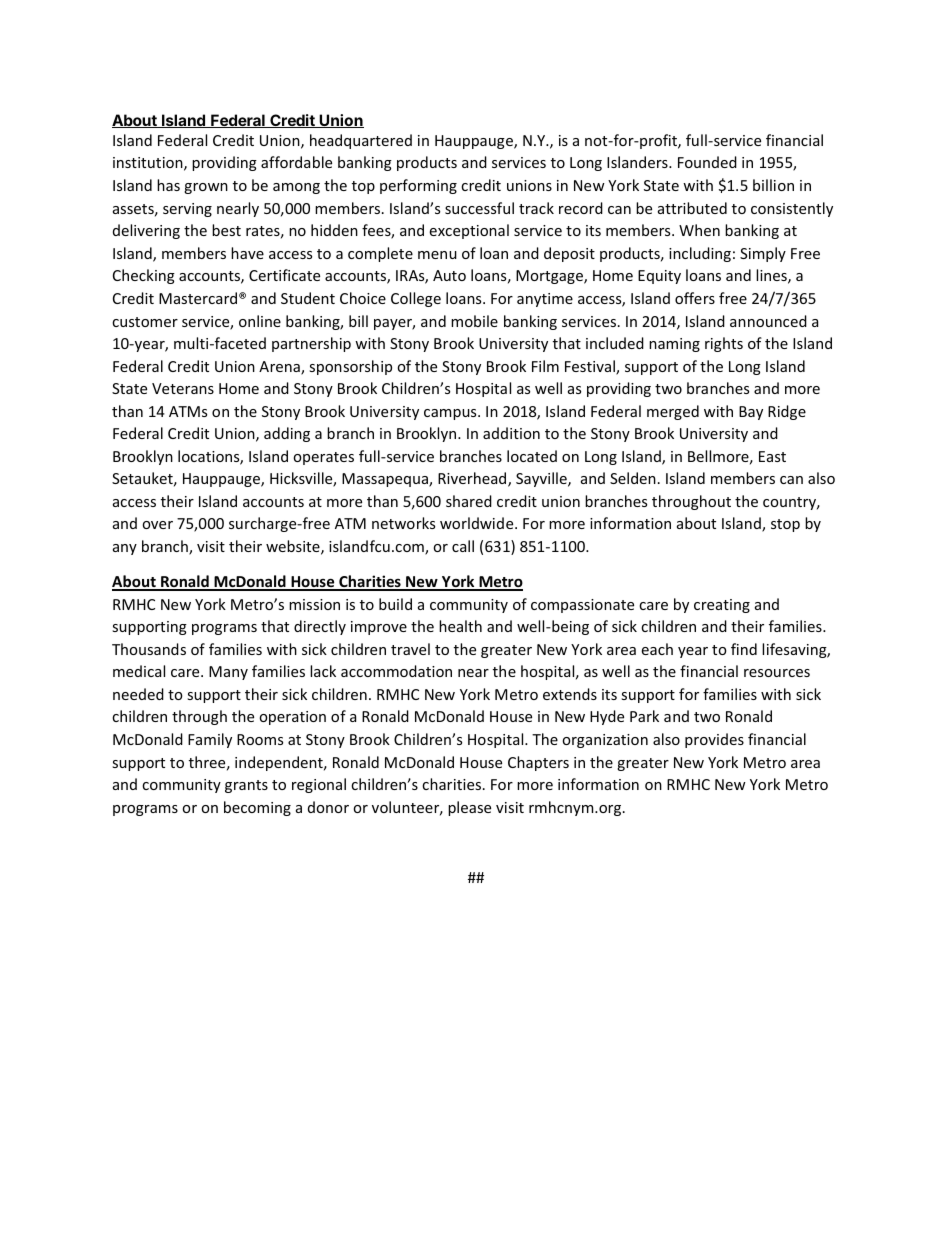  What do you see at coordinates (246, 786) in the document?
I see `grants` at bounding box center [246, 786].
